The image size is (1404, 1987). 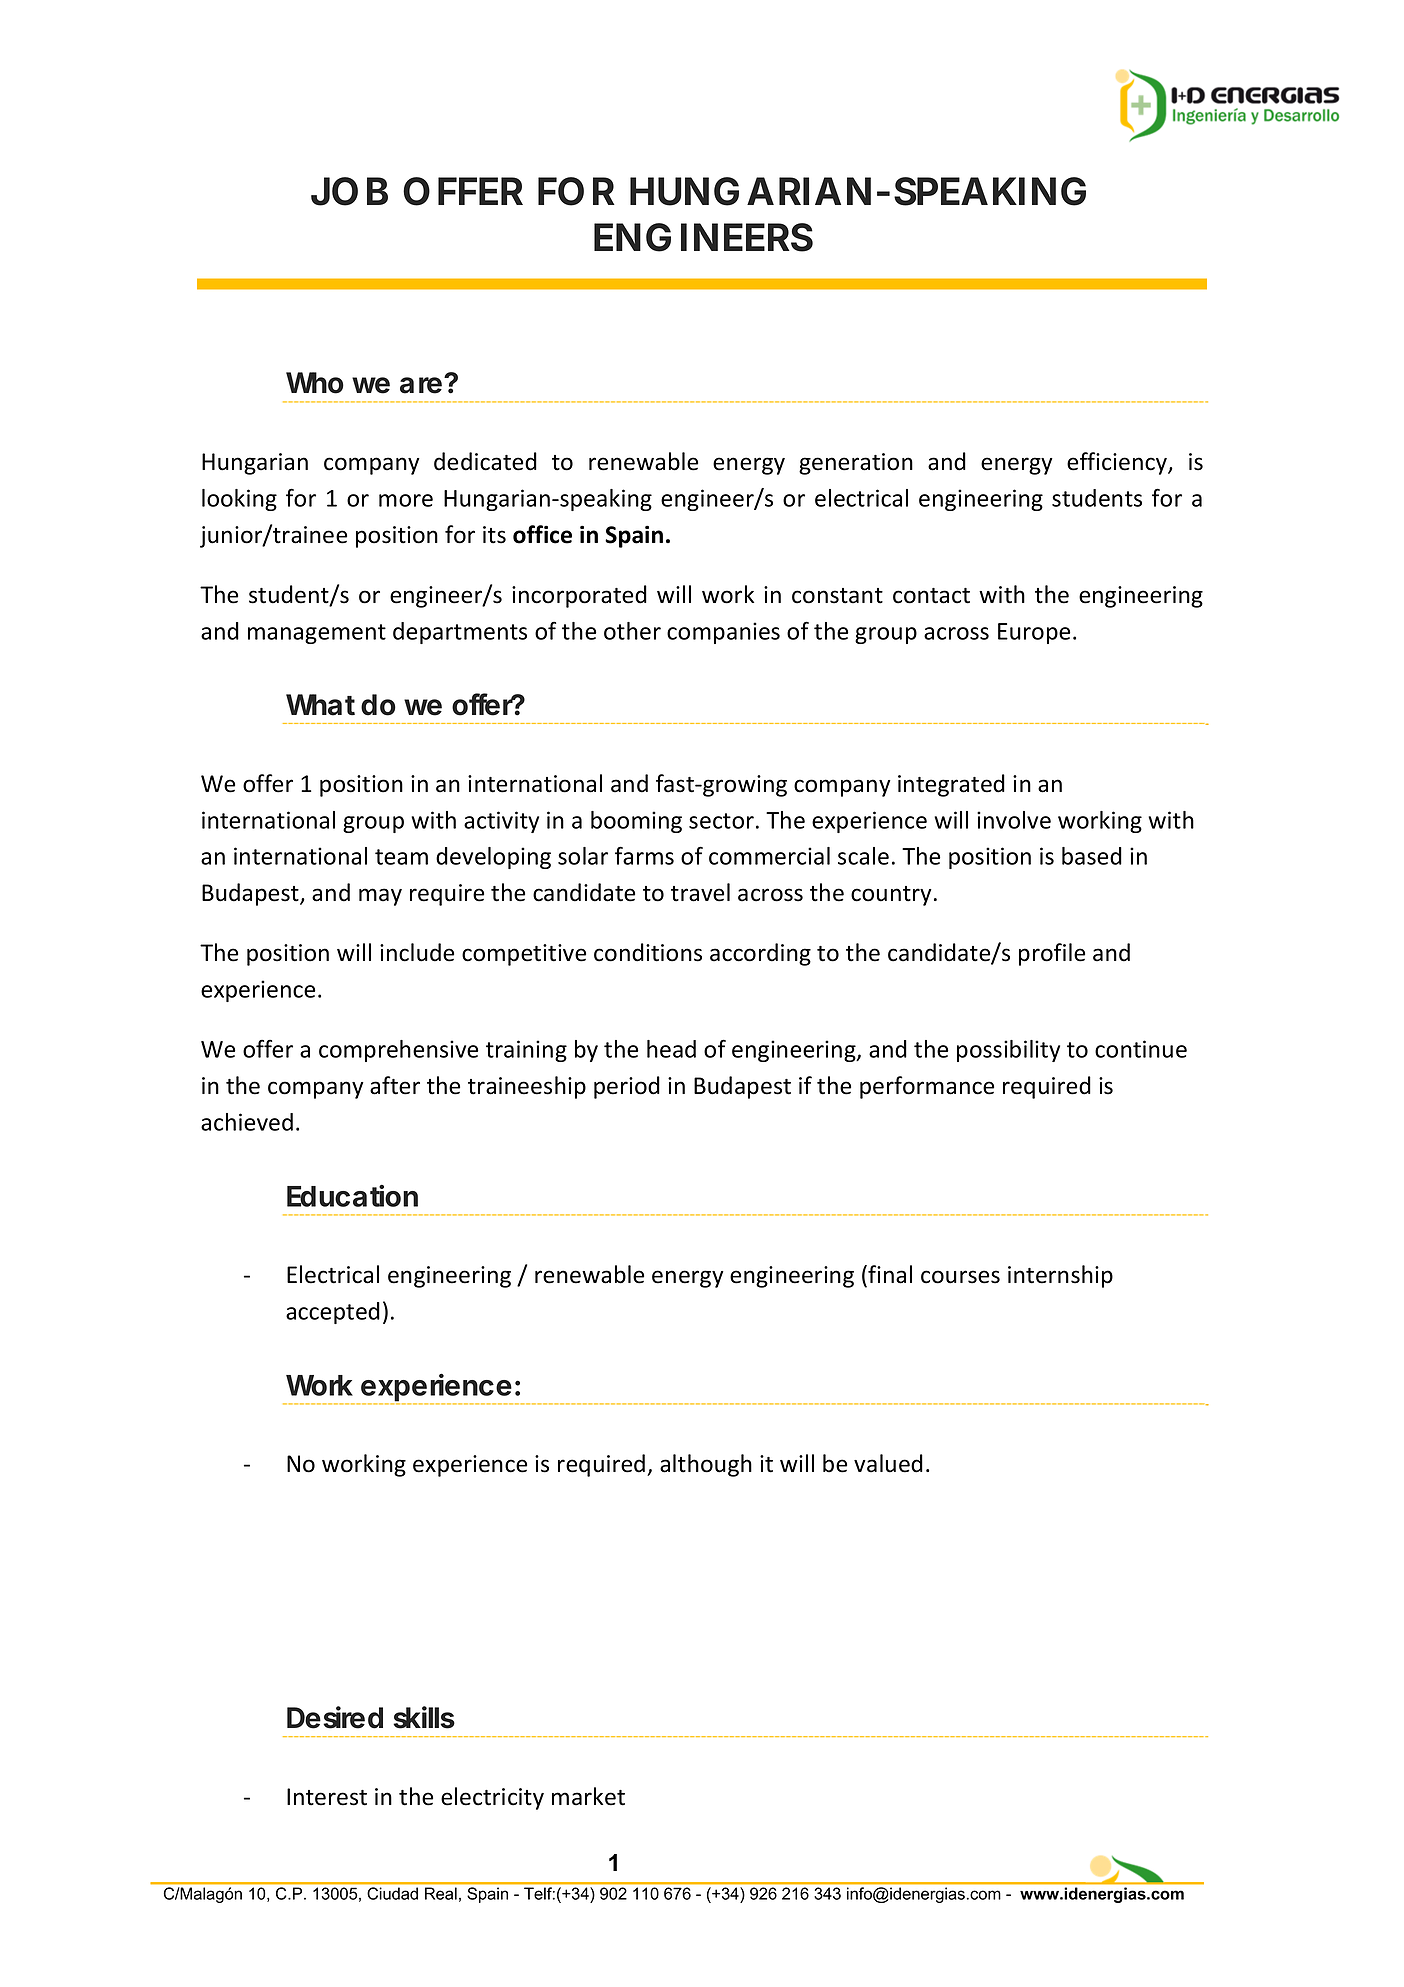 I want to click on companies, so click(x=723, y=633).
